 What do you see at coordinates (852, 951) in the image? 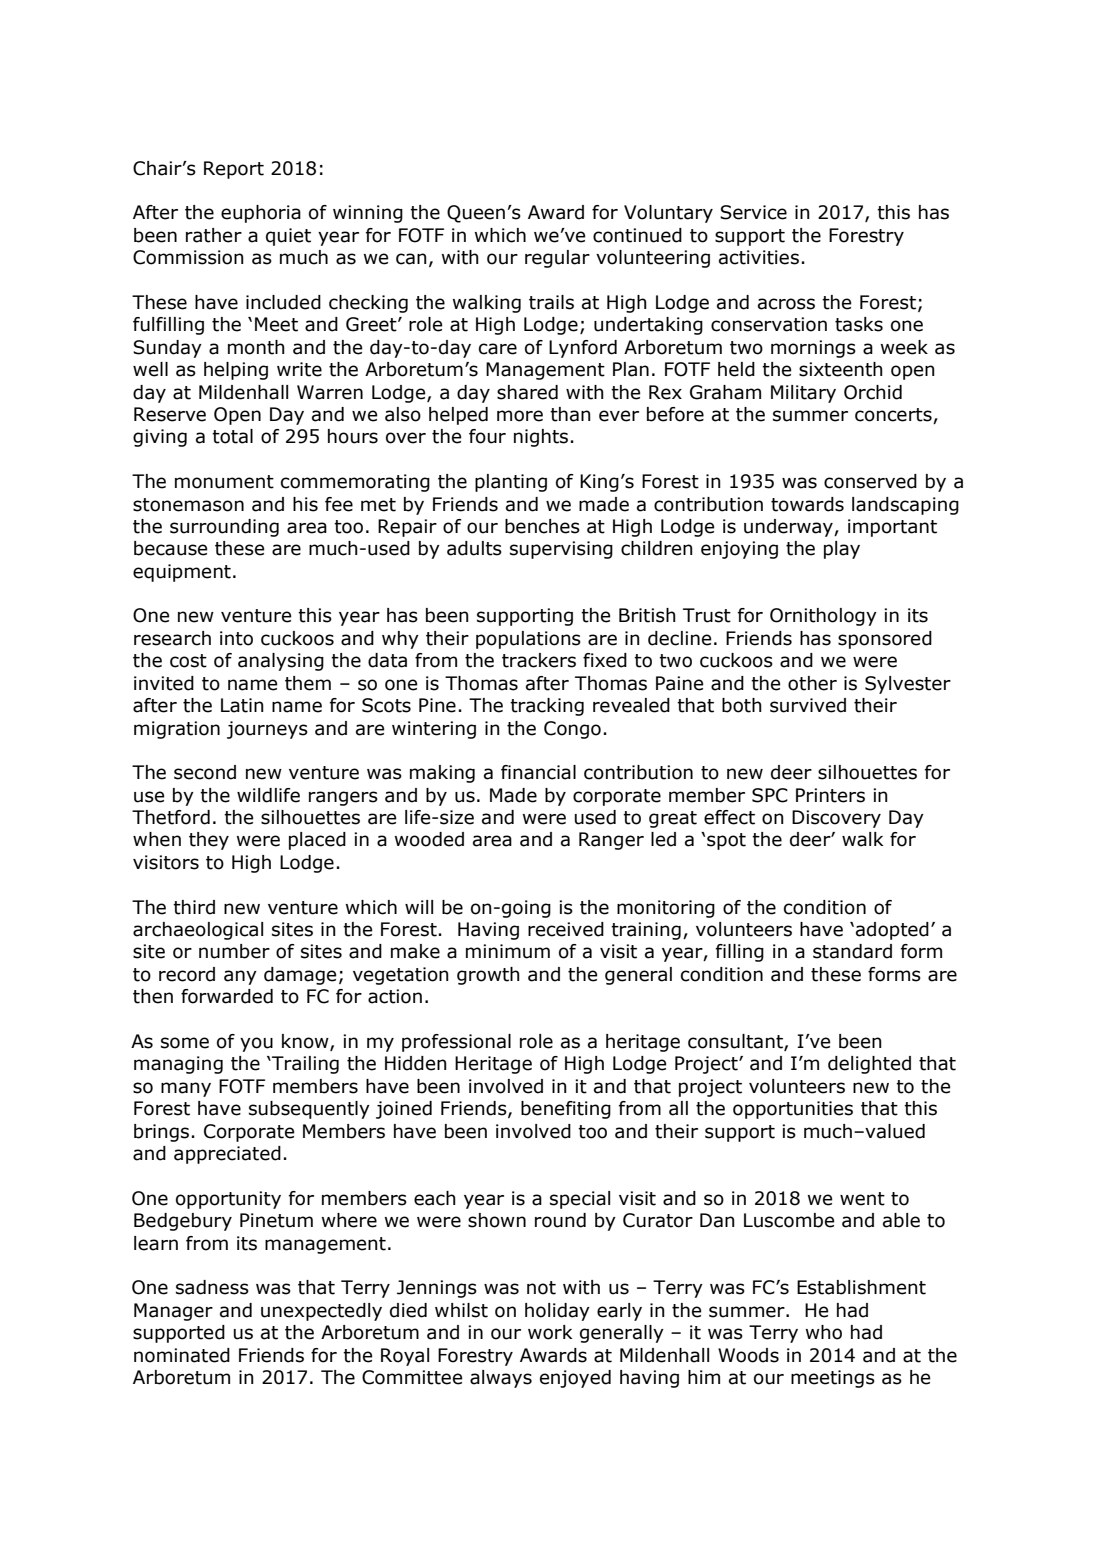
I see `standard` at bounding box center [852, 951].
